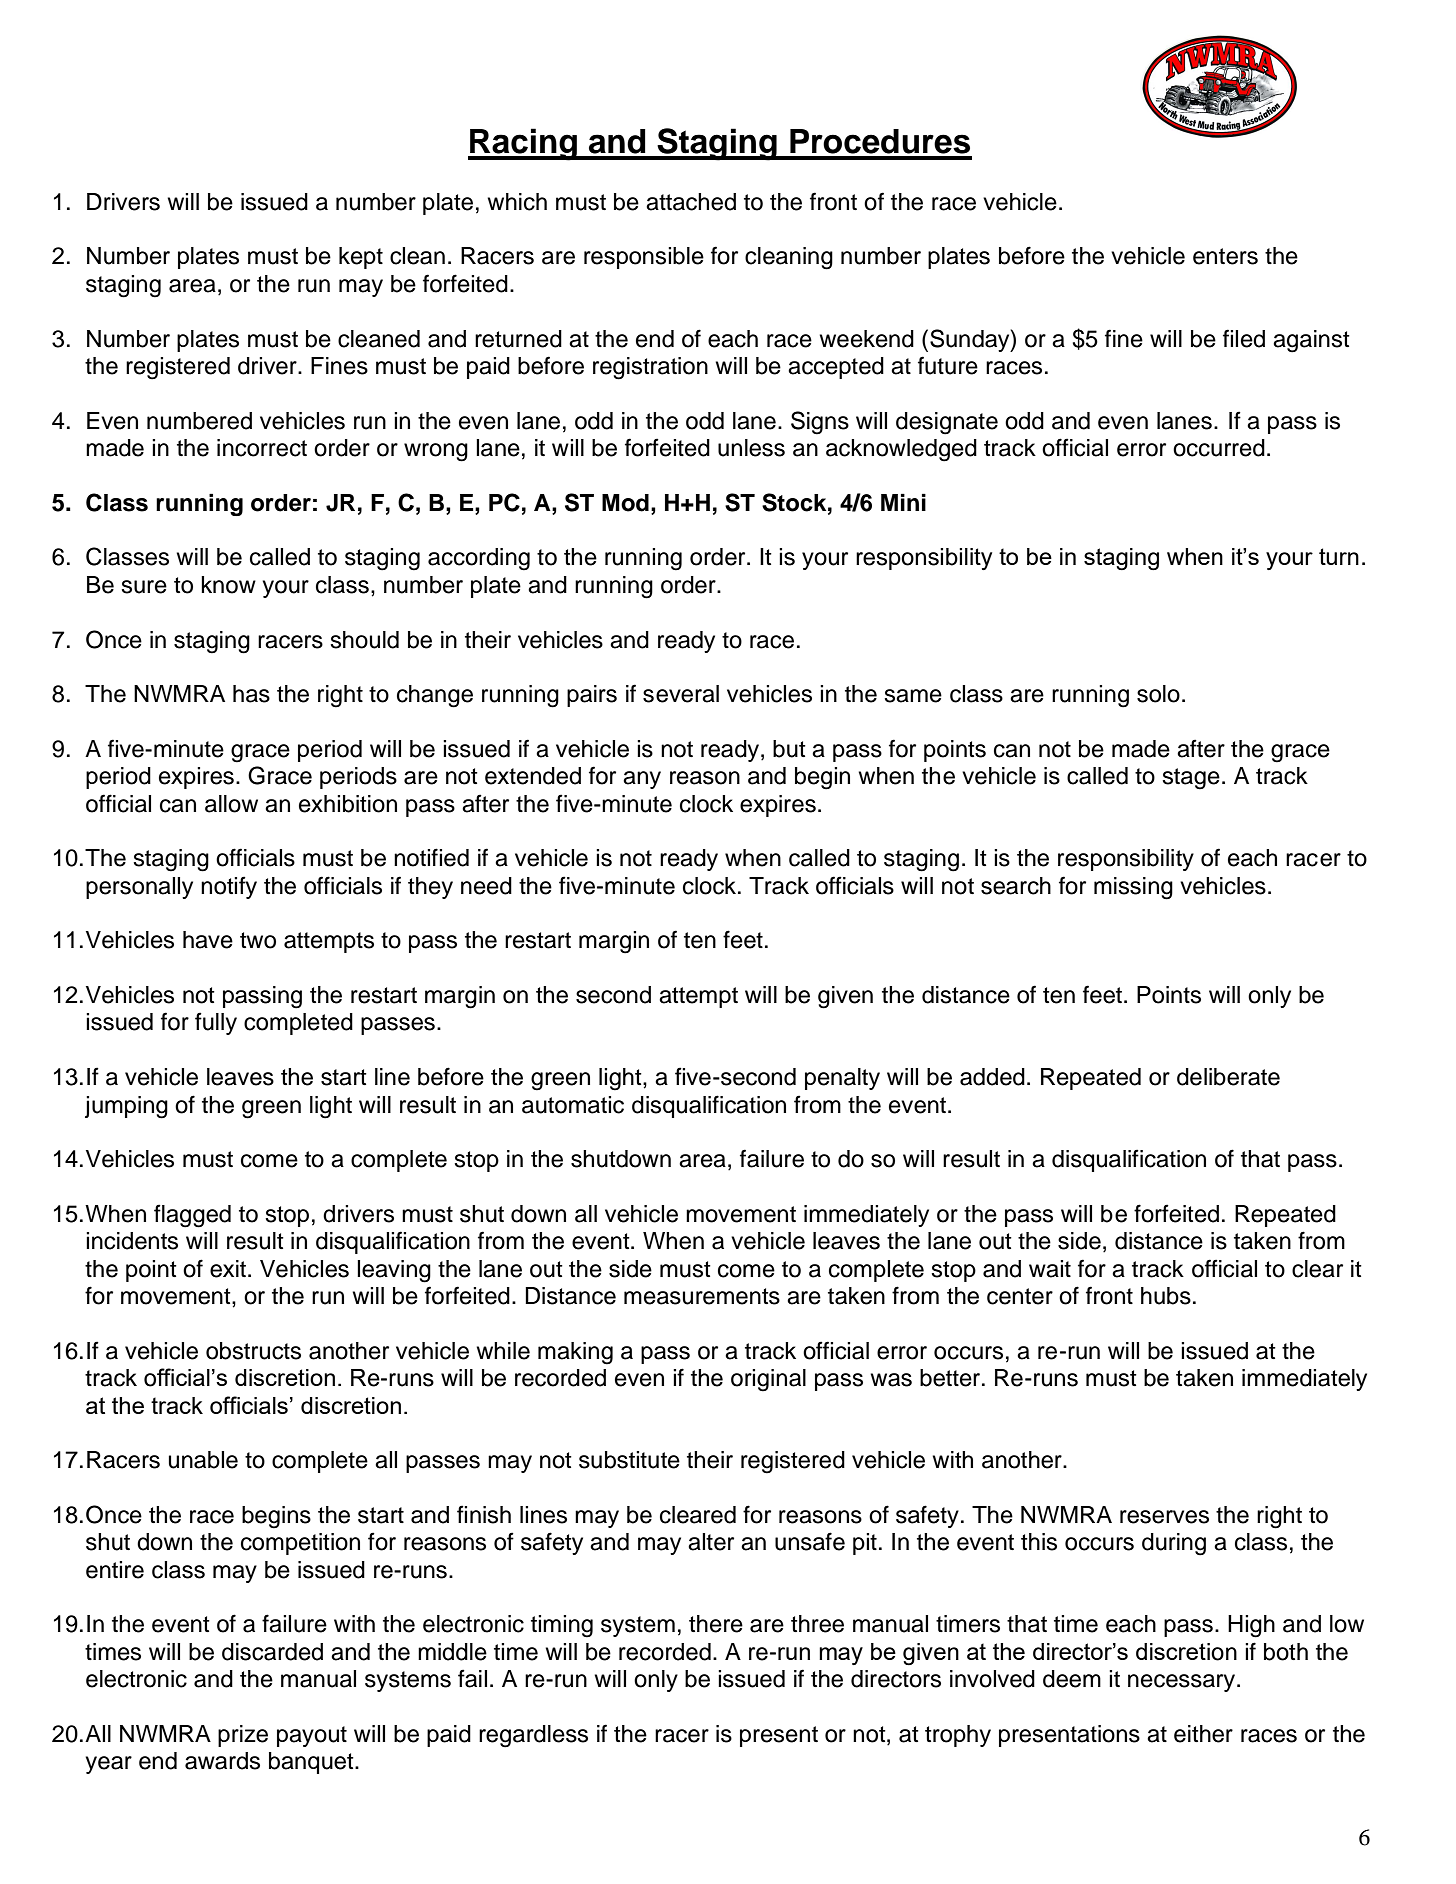 The width and height of the document is (1456, 1884). Describe the element at coordinates (1225, 256) in the document. I see `enters` at that location.
